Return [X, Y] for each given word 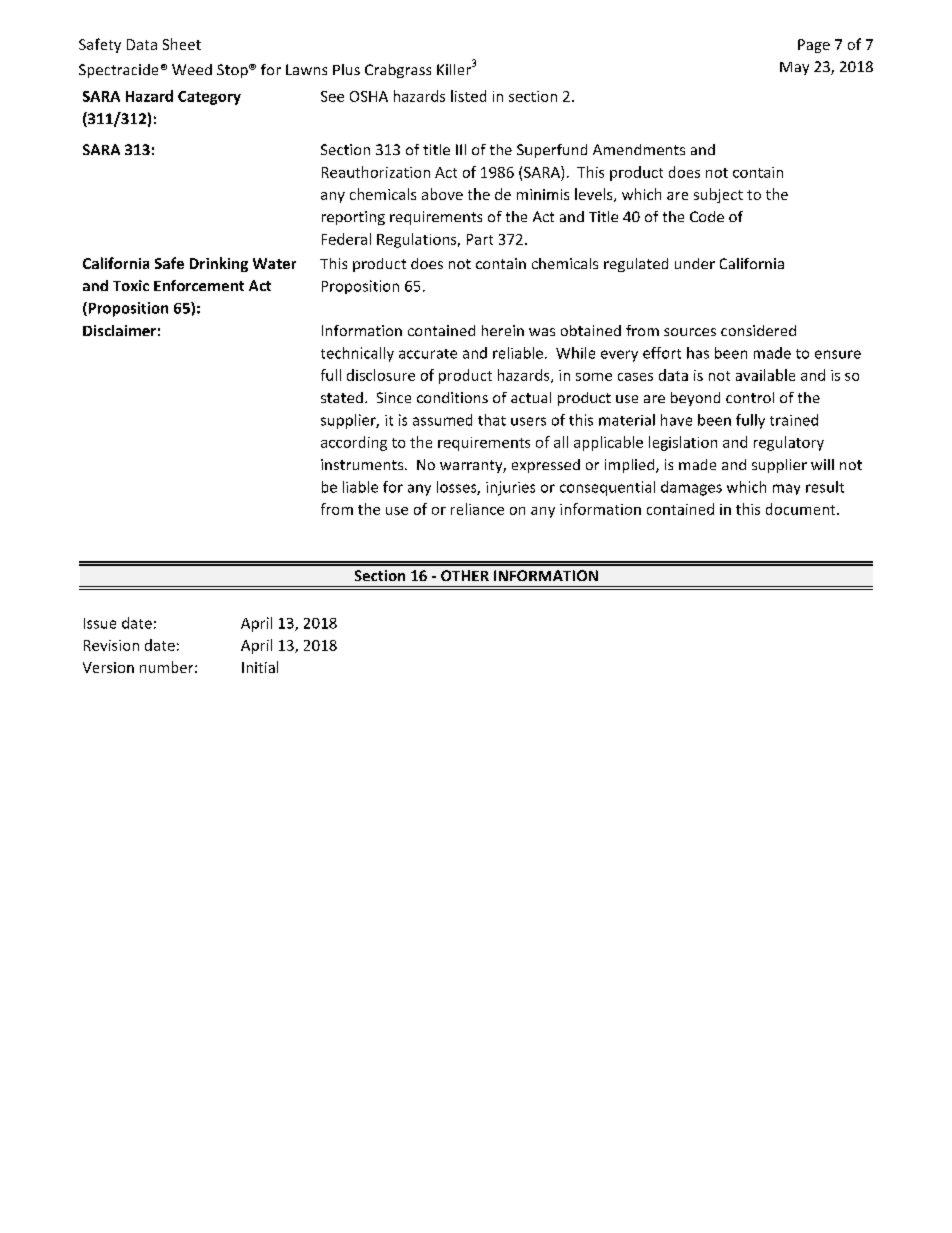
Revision [111, 645]
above [442, 194]
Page [814, 46]
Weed [192, 69]
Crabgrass [398, 71]
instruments [363, 464]
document [802, 509]
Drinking [219, 264]
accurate [428, 354]
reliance [477, 509]
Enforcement [199, 285]
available [765, 375]
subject [718, 195]
